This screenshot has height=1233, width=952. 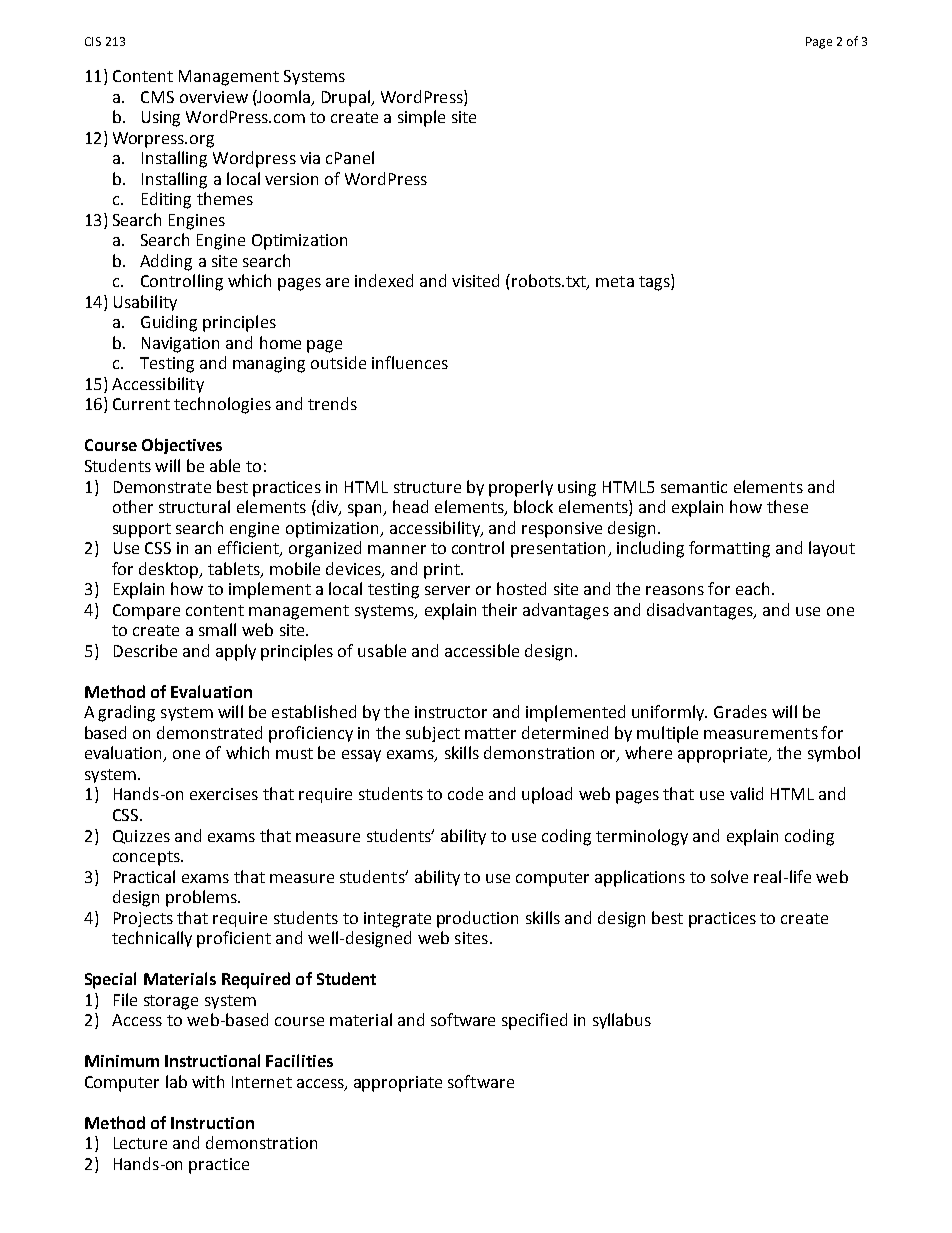 I want to click on meta, so click(x=615, y=281).
